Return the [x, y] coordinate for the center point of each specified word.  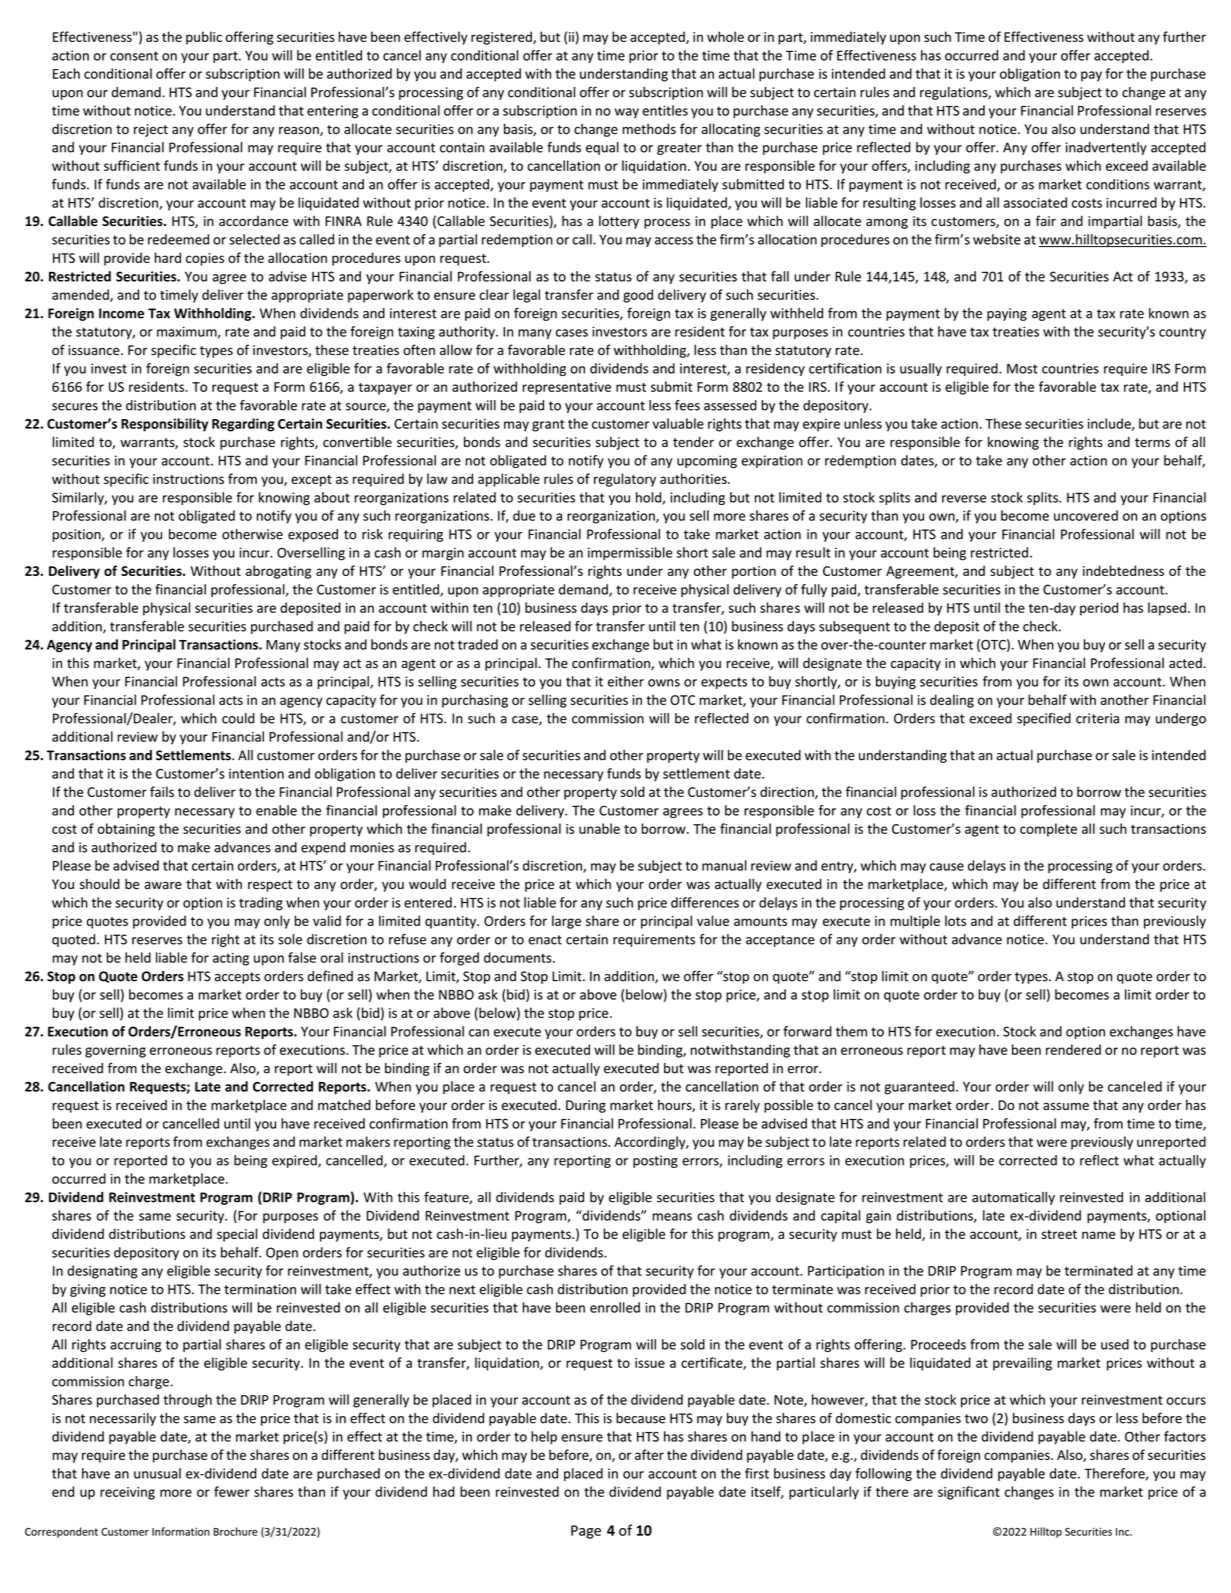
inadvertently [1106, 148]
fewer [232, 1491]
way [627, 113]
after [649, 1454]
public [204, 38]
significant [969, 1493]
